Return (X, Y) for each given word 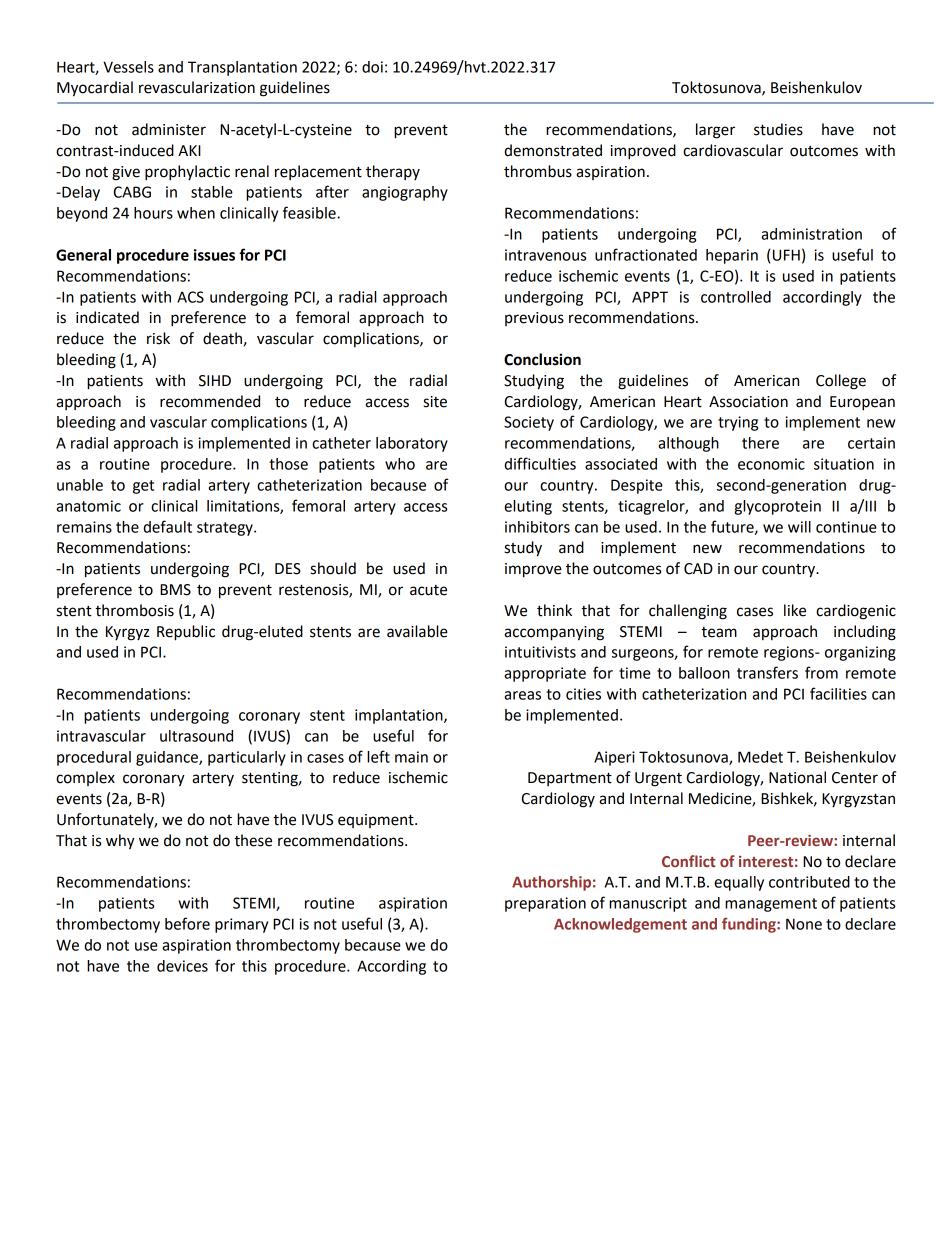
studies (778, 129)
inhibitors (537, 527)
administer (169, 129)
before (187, 923)
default (167, 526)
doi (372, 67)
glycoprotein (777, 507)
